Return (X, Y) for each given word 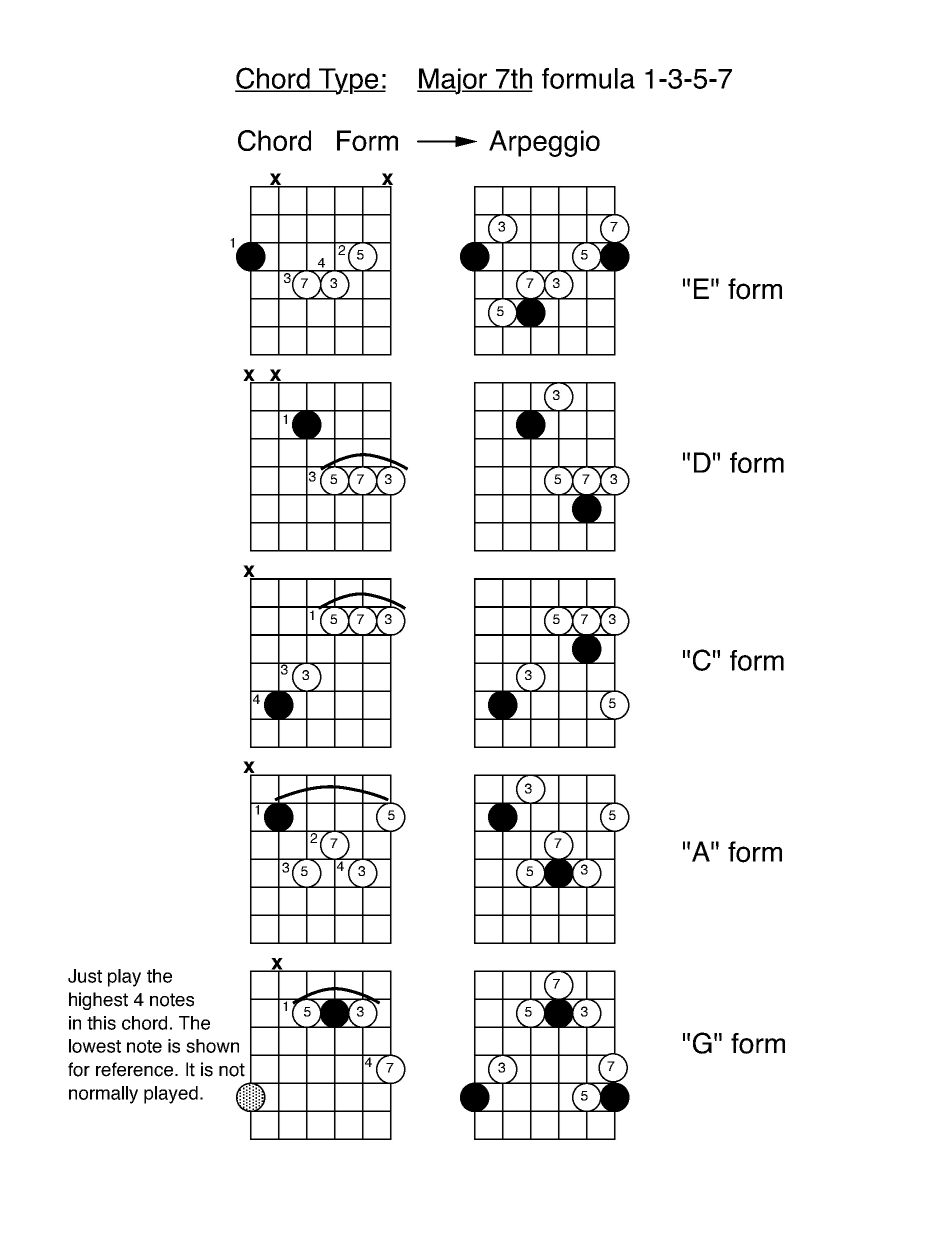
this (101, 1023)
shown (212, 1046)
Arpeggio (544, 143)
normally (103, 1095)
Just (85, 976)
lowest (95, 1046)
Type (349, 81)
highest (98, 1001)
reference (136, 1069)
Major (453, 81)
